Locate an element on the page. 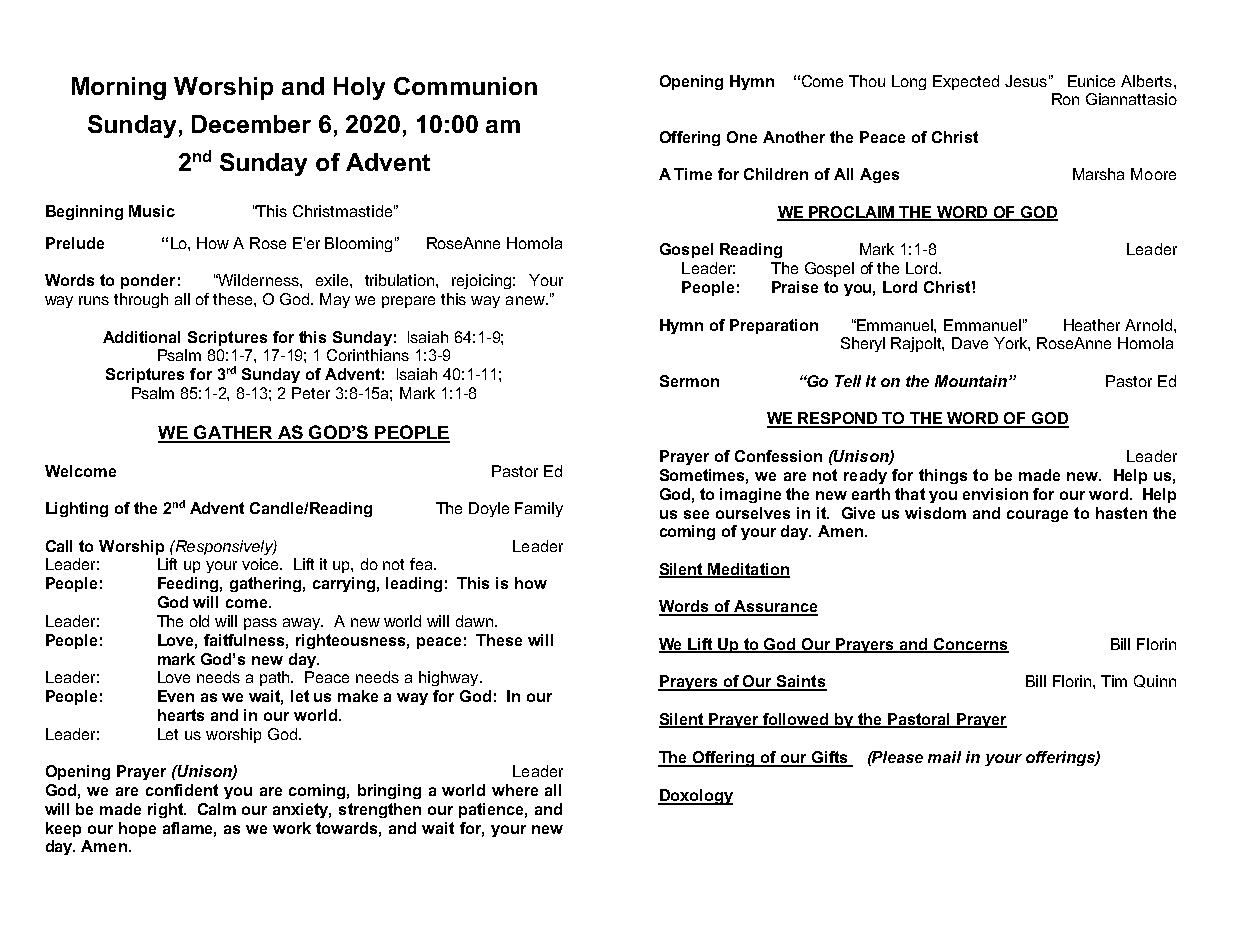 This document has width=1233, height=952. Ron is located at coordinates (1065, 99).
